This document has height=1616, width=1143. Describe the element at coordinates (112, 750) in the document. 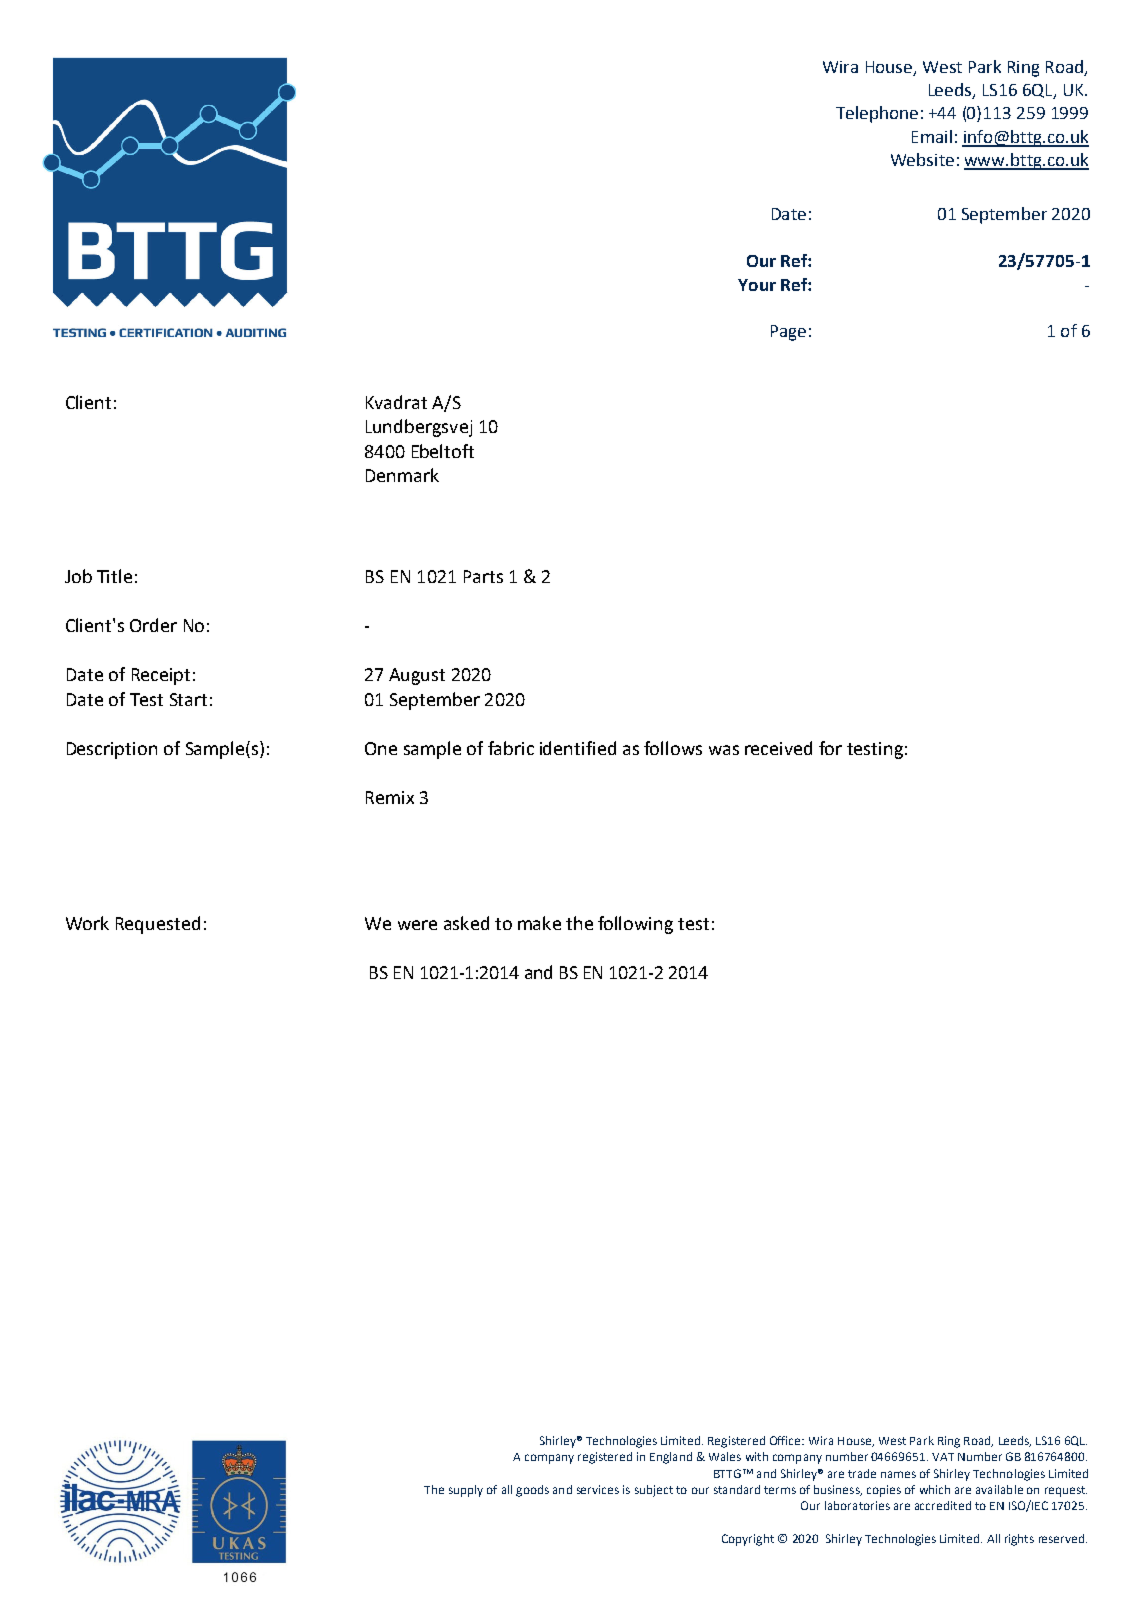

I see `Description` at that location.
